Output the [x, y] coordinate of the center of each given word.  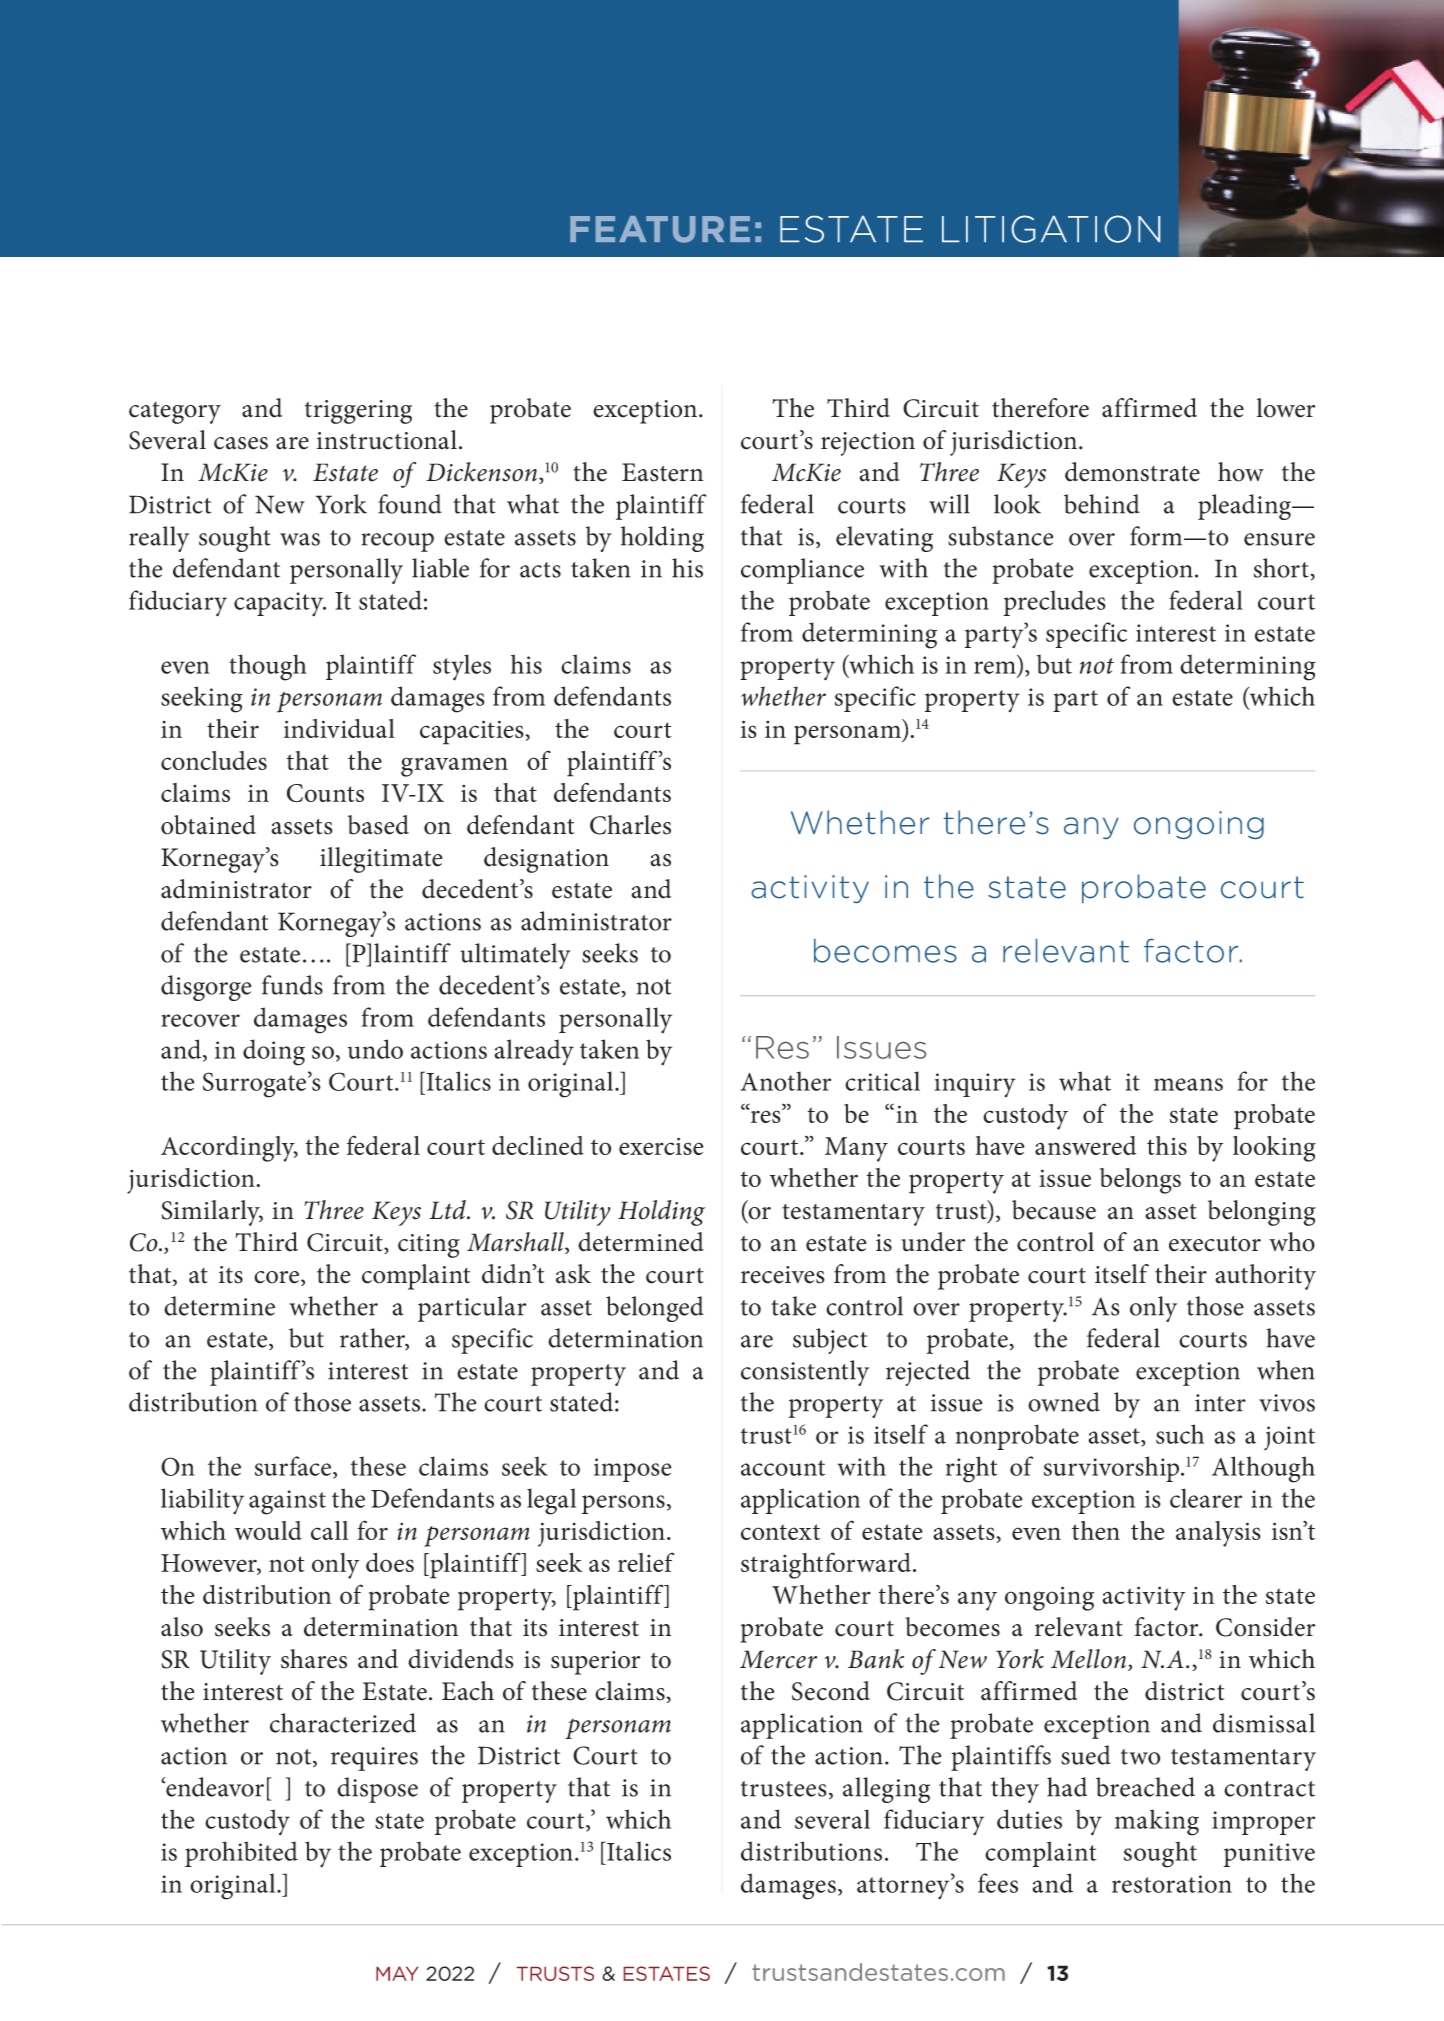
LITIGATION [1051, 229]
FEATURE [660, 229]
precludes [1055, 603]
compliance [802, 571]
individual [339, 728]
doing [274, 1052]
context [780, 1532]
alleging [886, 1790]
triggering [358, 412]
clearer [1206, 1498]
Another [785, 1081]
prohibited [241, 1854]
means [1188, 1084]
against [287, 1502]
